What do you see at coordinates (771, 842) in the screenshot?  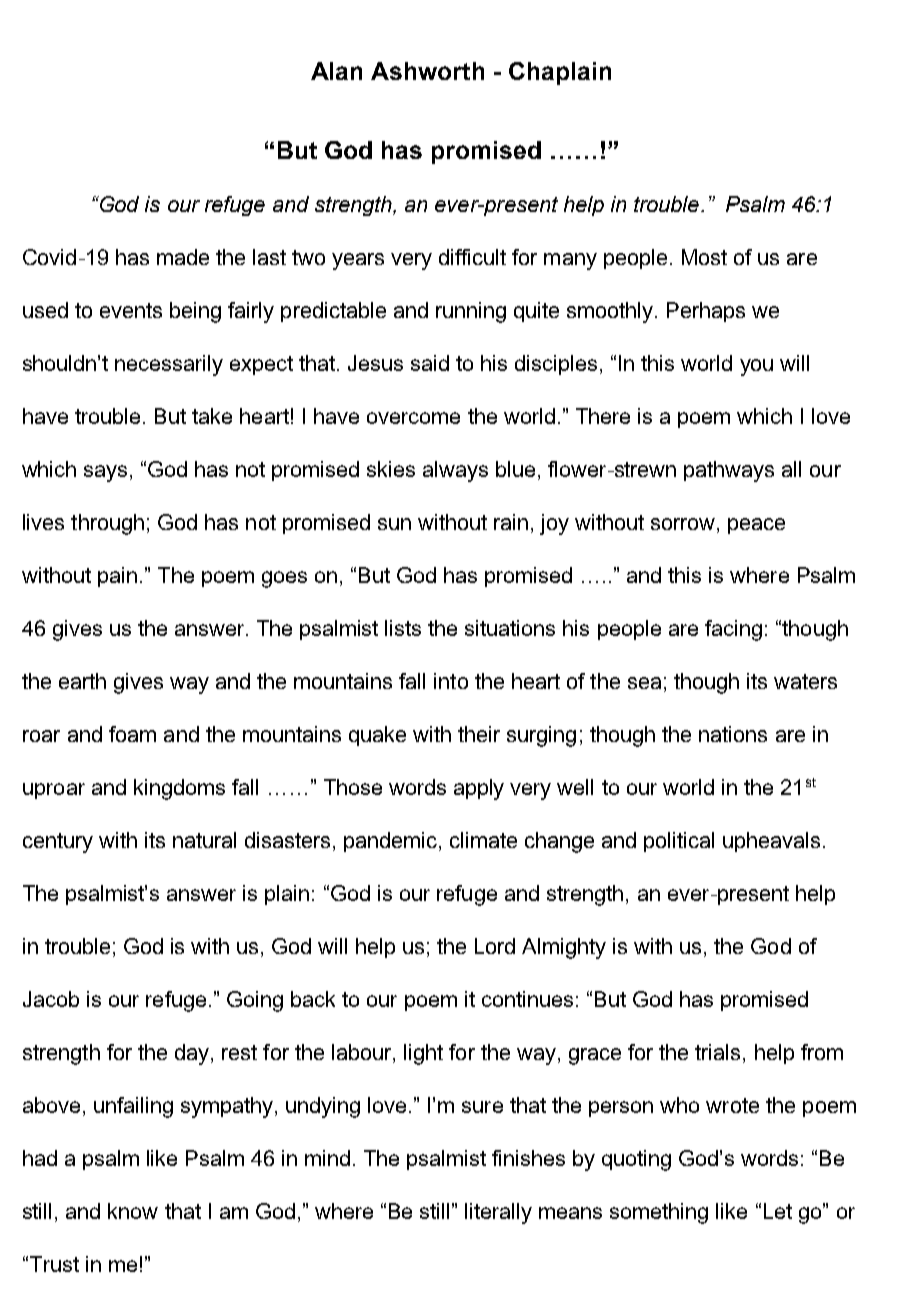 I see `upheavals` at bounding box center [771, 842].
